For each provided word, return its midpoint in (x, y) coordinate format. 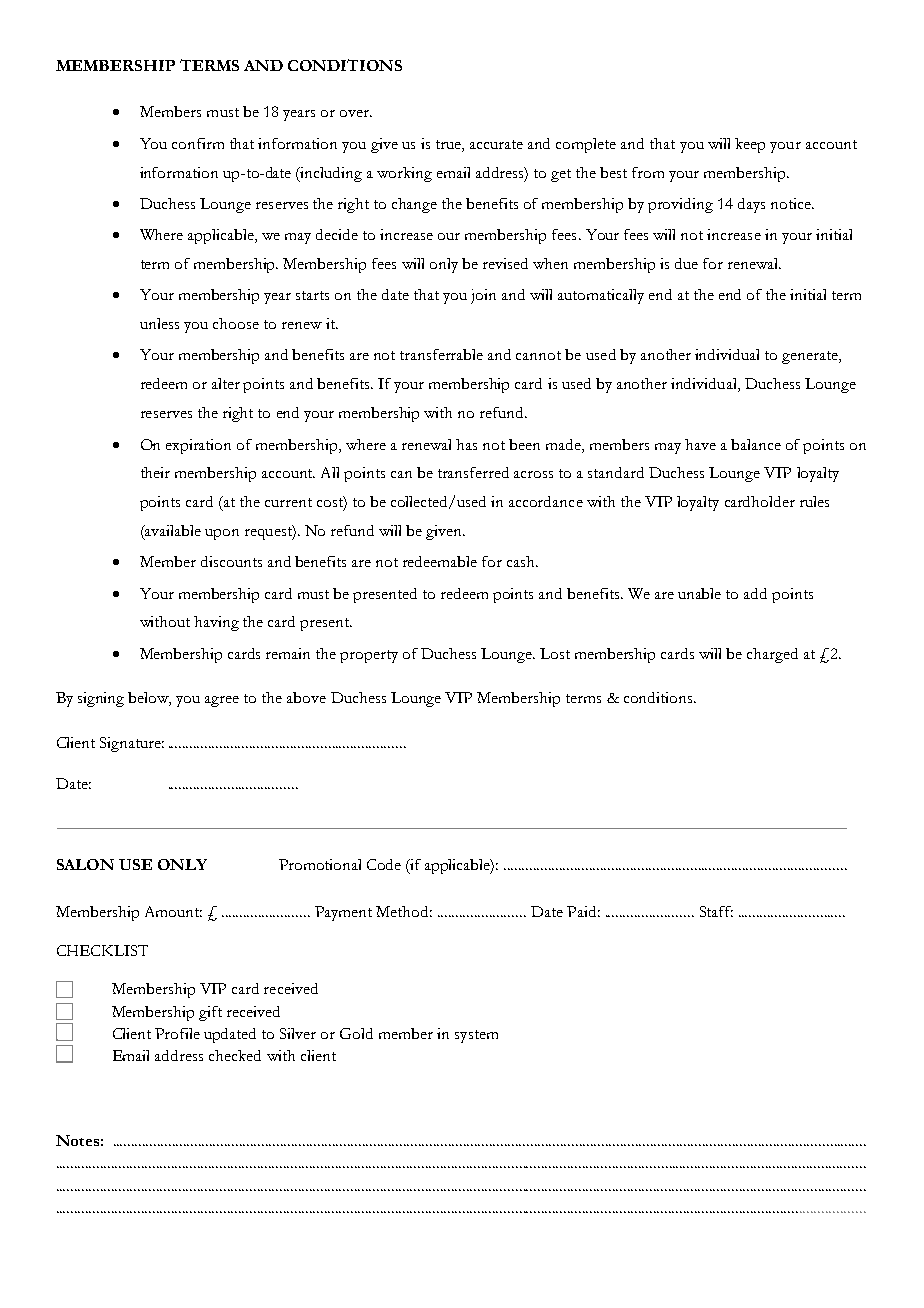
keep (750, 145)
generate (811, 357)
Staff (716, 911)
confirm (198, 143)
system (476, 1036)
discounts (231, 561)
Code (384, 864)
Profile (177, 1033)
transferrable (441, 354)
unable (699, 593)
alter (226, 383)
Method (404, 911)
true (449, 144)
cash (522, 561)
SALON (85, 864)
